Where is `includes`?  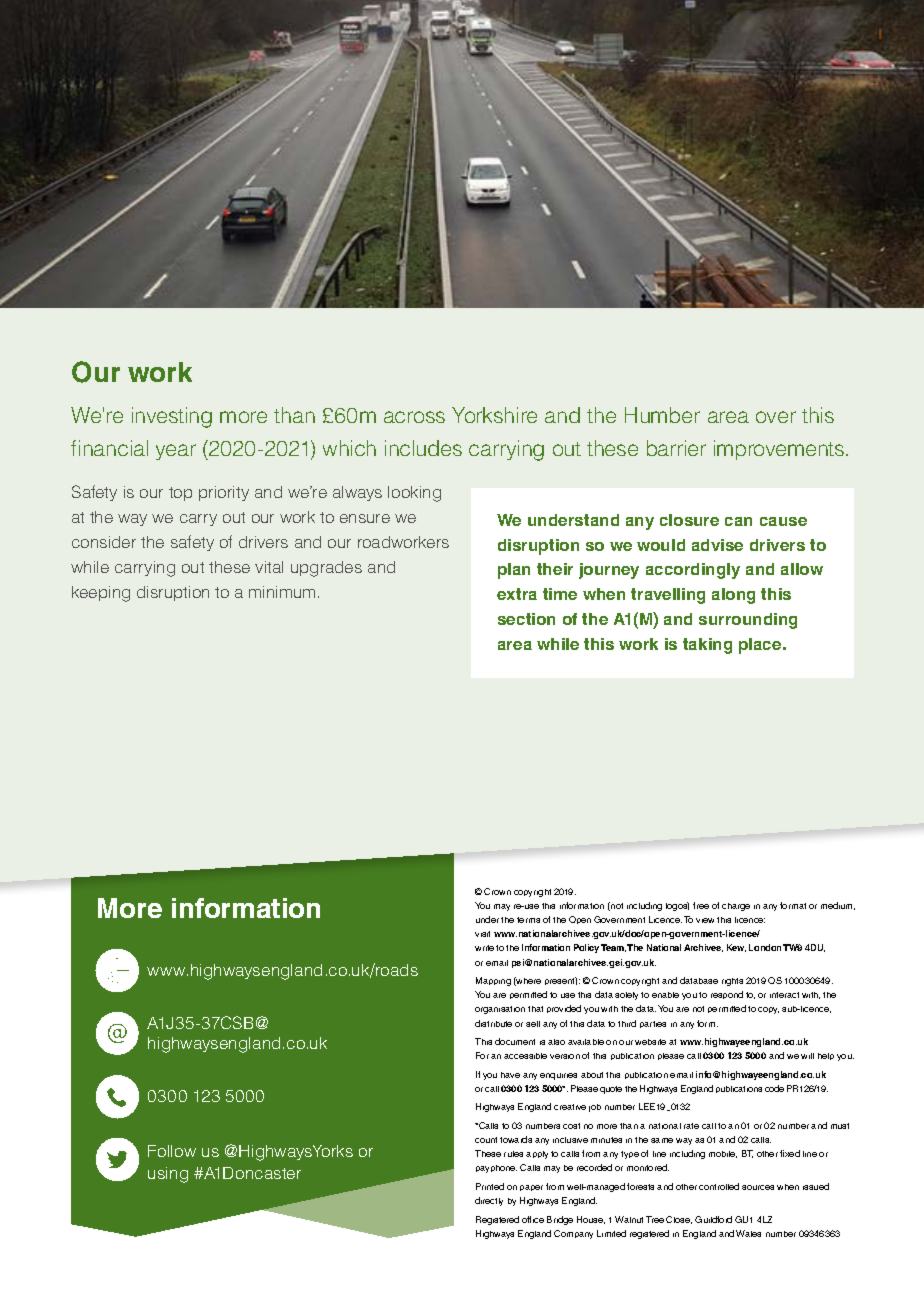
includes is located at coordinates (423, 448).
